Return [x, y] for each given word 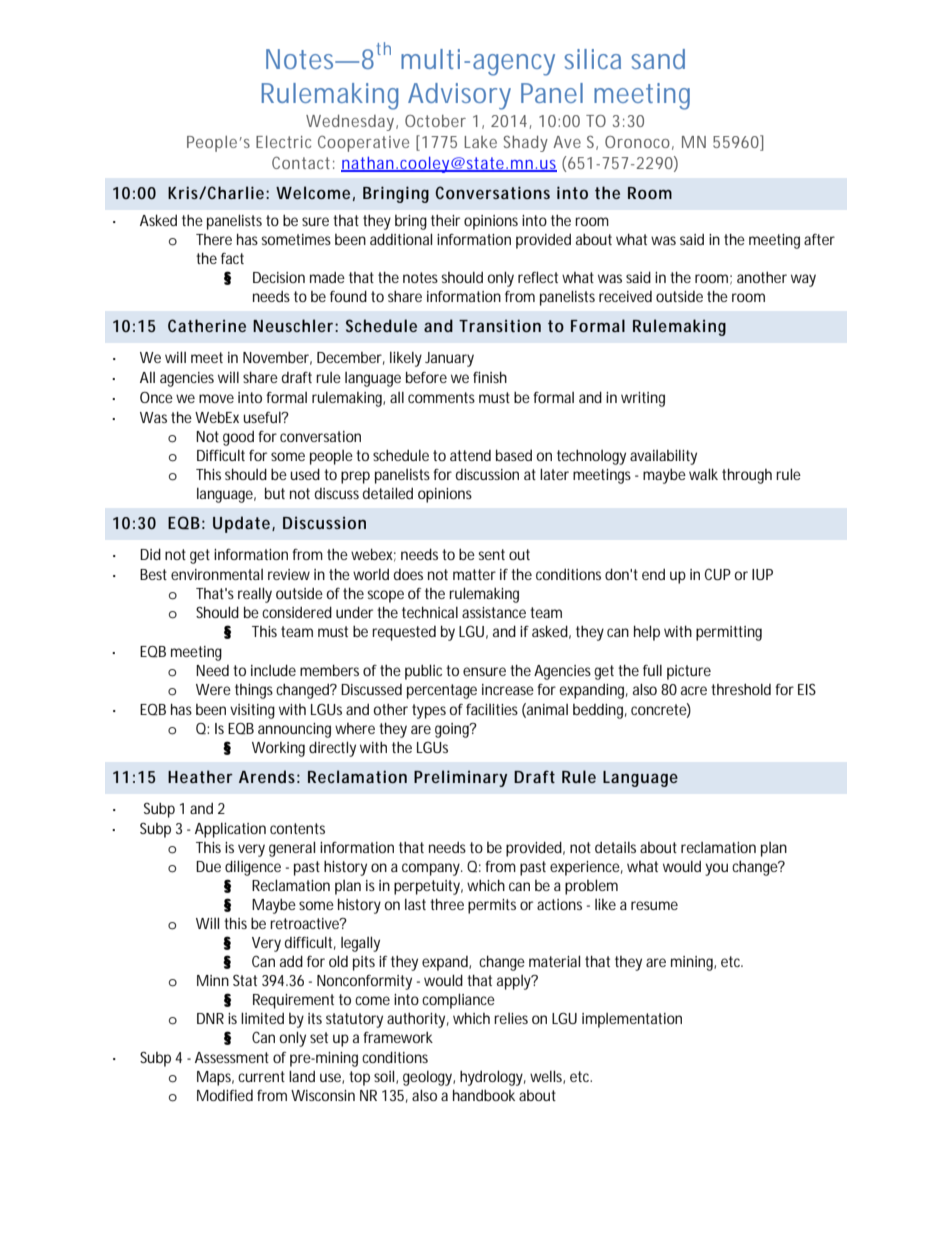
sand [658, 59]
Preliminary [460, 778]
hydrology [491, 1078]
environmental [217, 574]
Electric [283, 142]
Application [230, 830]
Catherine [207, 325]
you [716, 869]
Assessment [232, 1057]
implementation [632, 1020]
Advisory [459, 96]
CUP [718, 574]
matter [474, 574]
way [803, 280]
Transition [500, 325]
